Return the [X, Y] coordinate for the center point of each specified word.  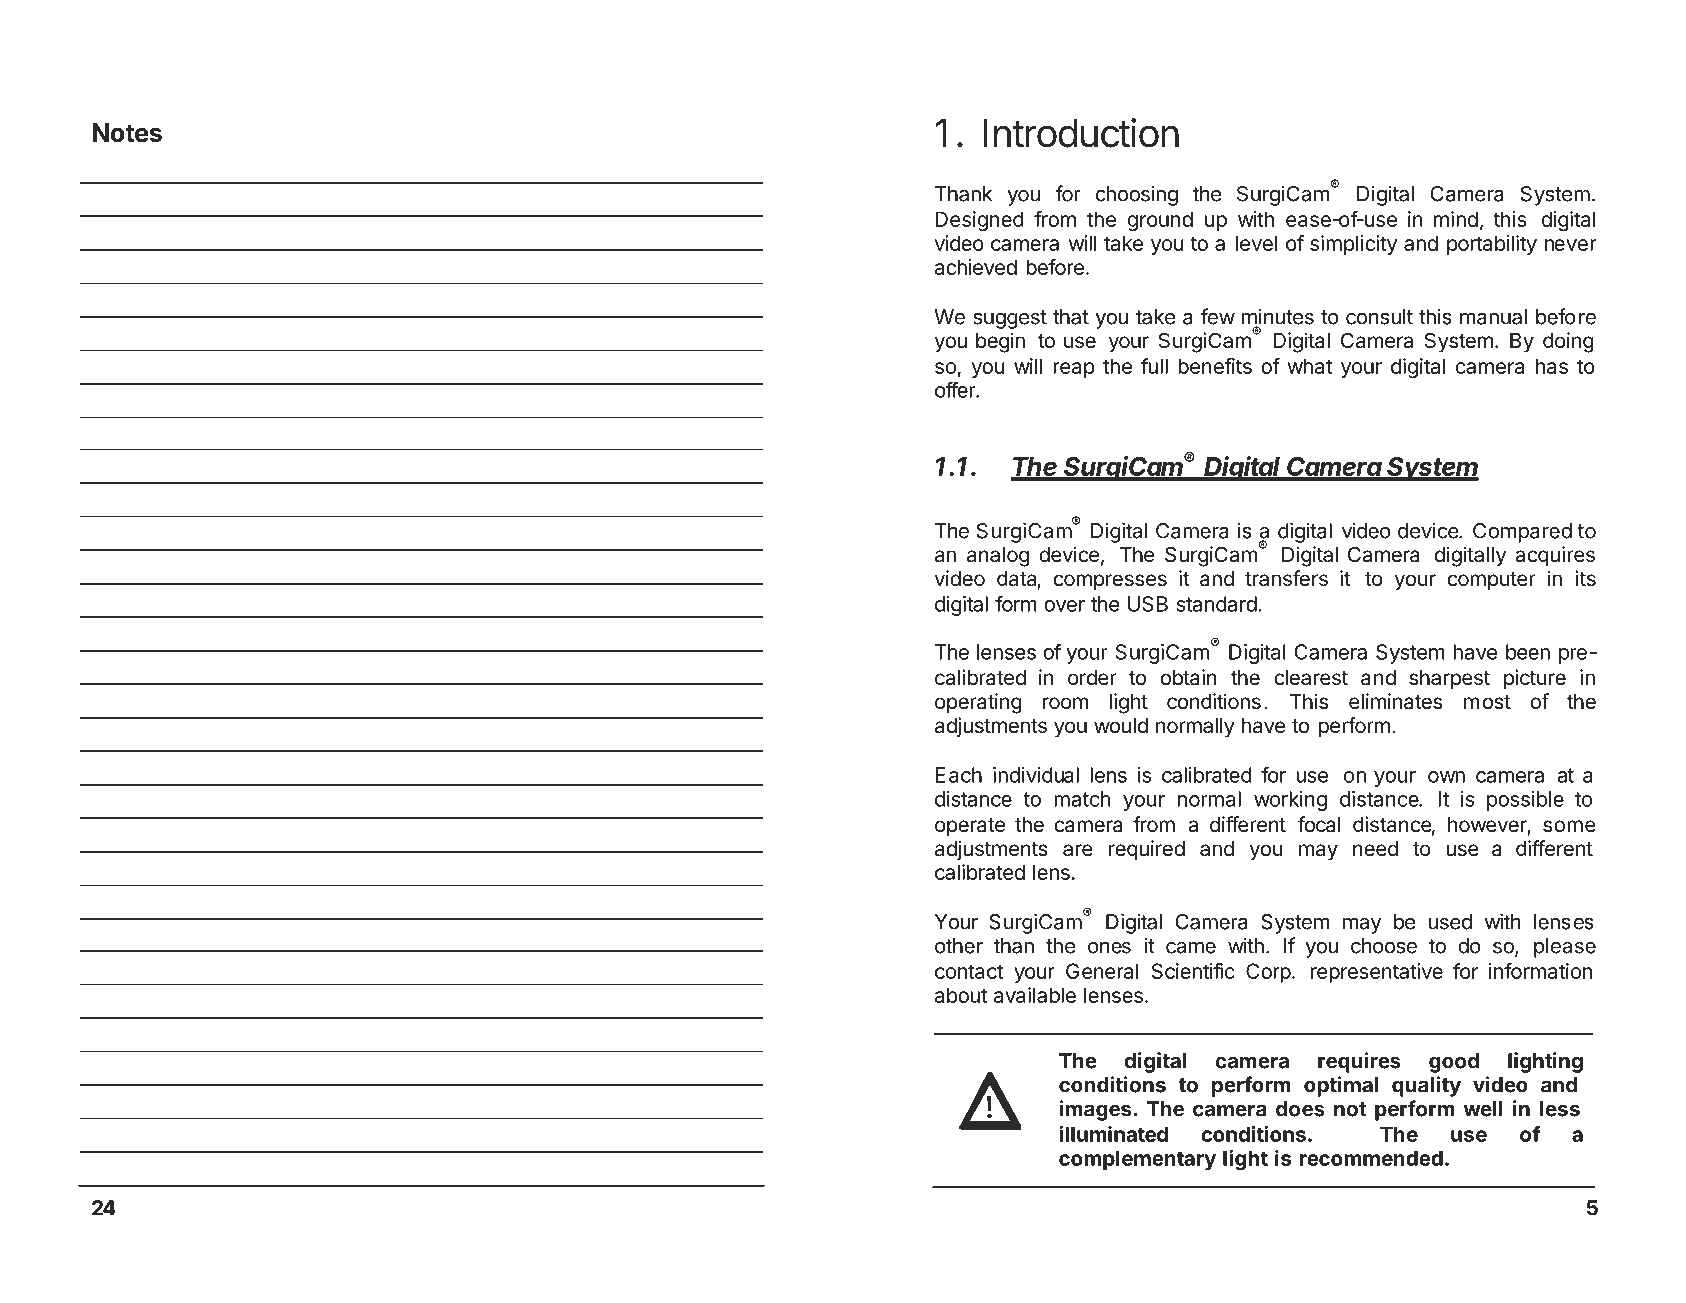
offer [956, 390]
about [961, 995]
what [1309, 366]
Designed [980, 221]
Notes [127, 133]
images [1095, 1110]
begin [1000, 342]
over [1064, 606]
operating [978, 703]
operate [970, 827]
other [959, 946]
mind [1456, 219]
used [1450, 922]
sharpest [1449, 680]
